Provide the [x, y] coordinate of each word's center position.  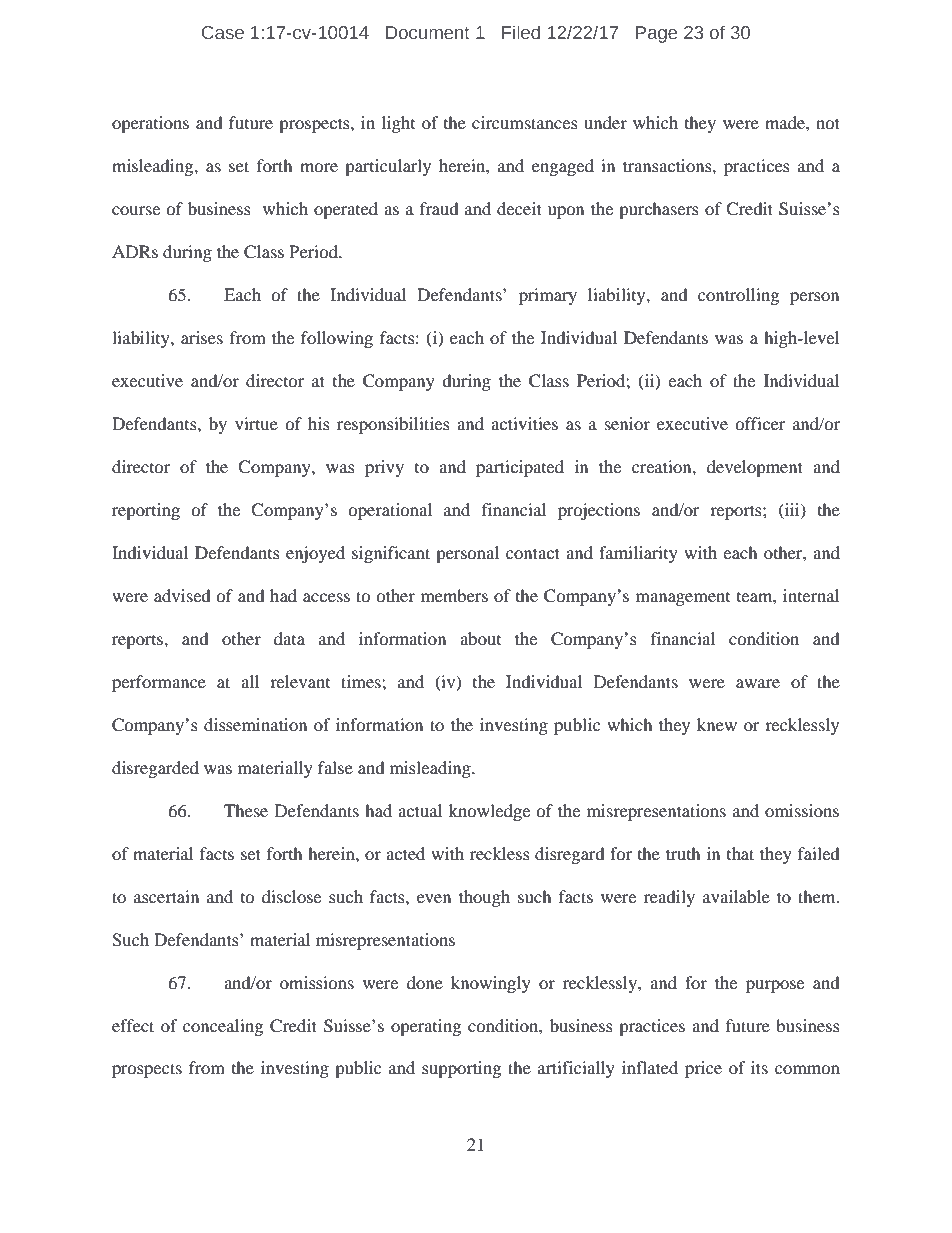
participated [520, 468]
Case [223, 33]
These [246, 810]
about [480, 638]
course [136, 210]
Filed [521, 32]
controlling [738, 296]
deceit [519, 208]
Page [656, 34]
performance [159, 683]
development [755, 468]
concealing [223, 1027]
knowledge [489, 812]
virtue [256, 423]
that [740, 853]
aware [758, 683]
